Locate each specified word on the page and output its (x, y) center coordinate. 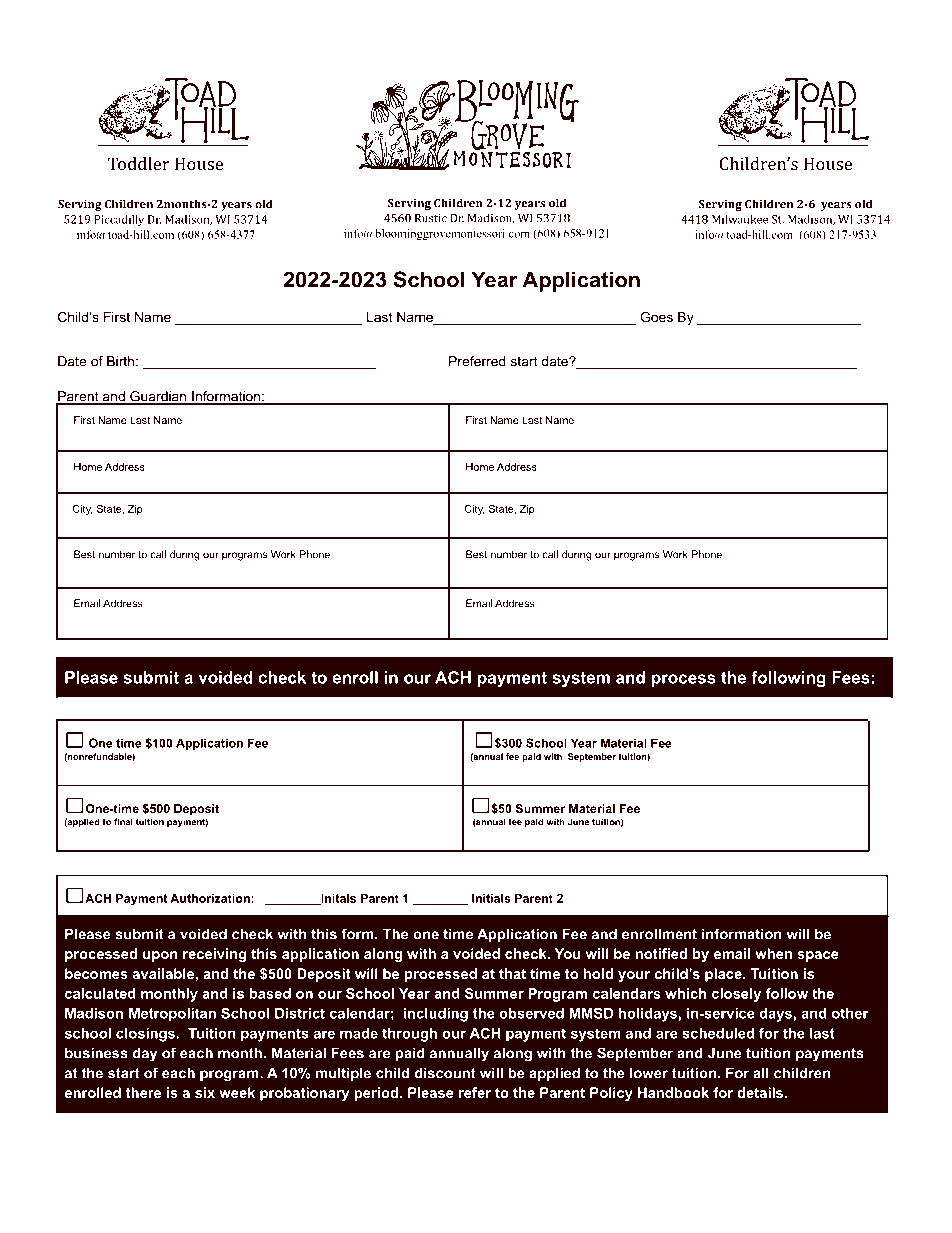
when (773, 953)
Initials (491, 898)
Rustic (431, 218)
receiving (215, 955)
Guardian (158, 397)
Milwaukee (740, 219)
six (205, 1092)
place (724, 975)
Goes (656, 317)
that (512, 973)
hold (598, 973)
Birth (120, 361)
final (123, 822)
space (818, 956)
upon (160, 956)
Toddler (138, 163)
